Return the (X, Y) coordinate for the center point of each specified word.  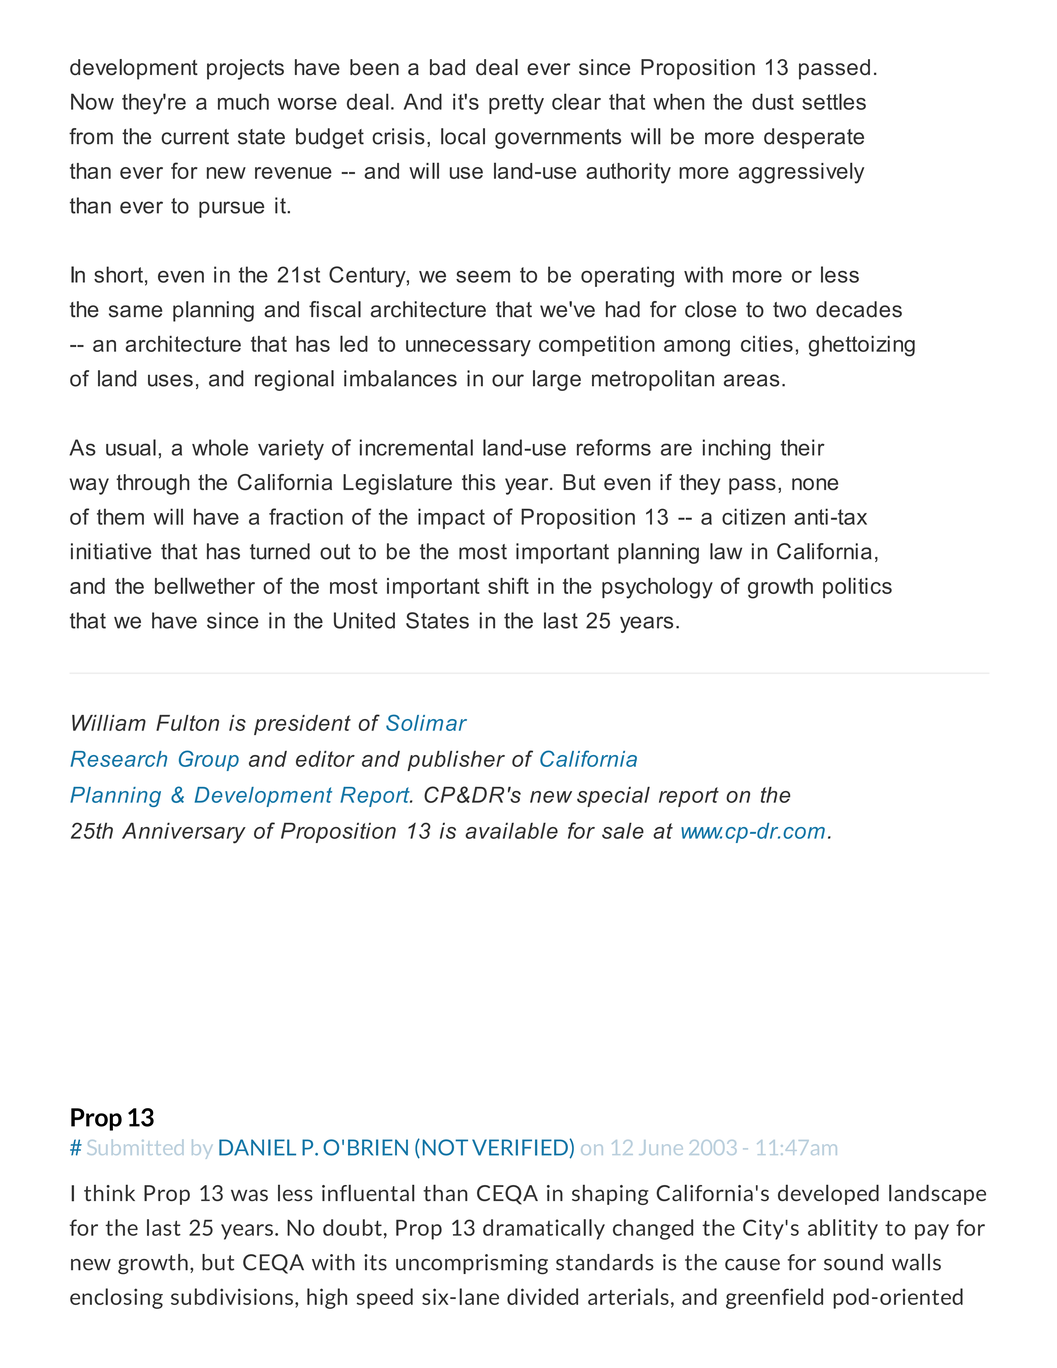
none (815, 484)
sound (853, 1262)
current (195, 137)
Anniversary (184, 833)
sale (623, 830)
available (511, 830)
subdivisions (232, 1296)
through (153, 484)
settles (834, 101)
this (479, 482)
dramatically (544, 1229)
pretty (516, 104)
